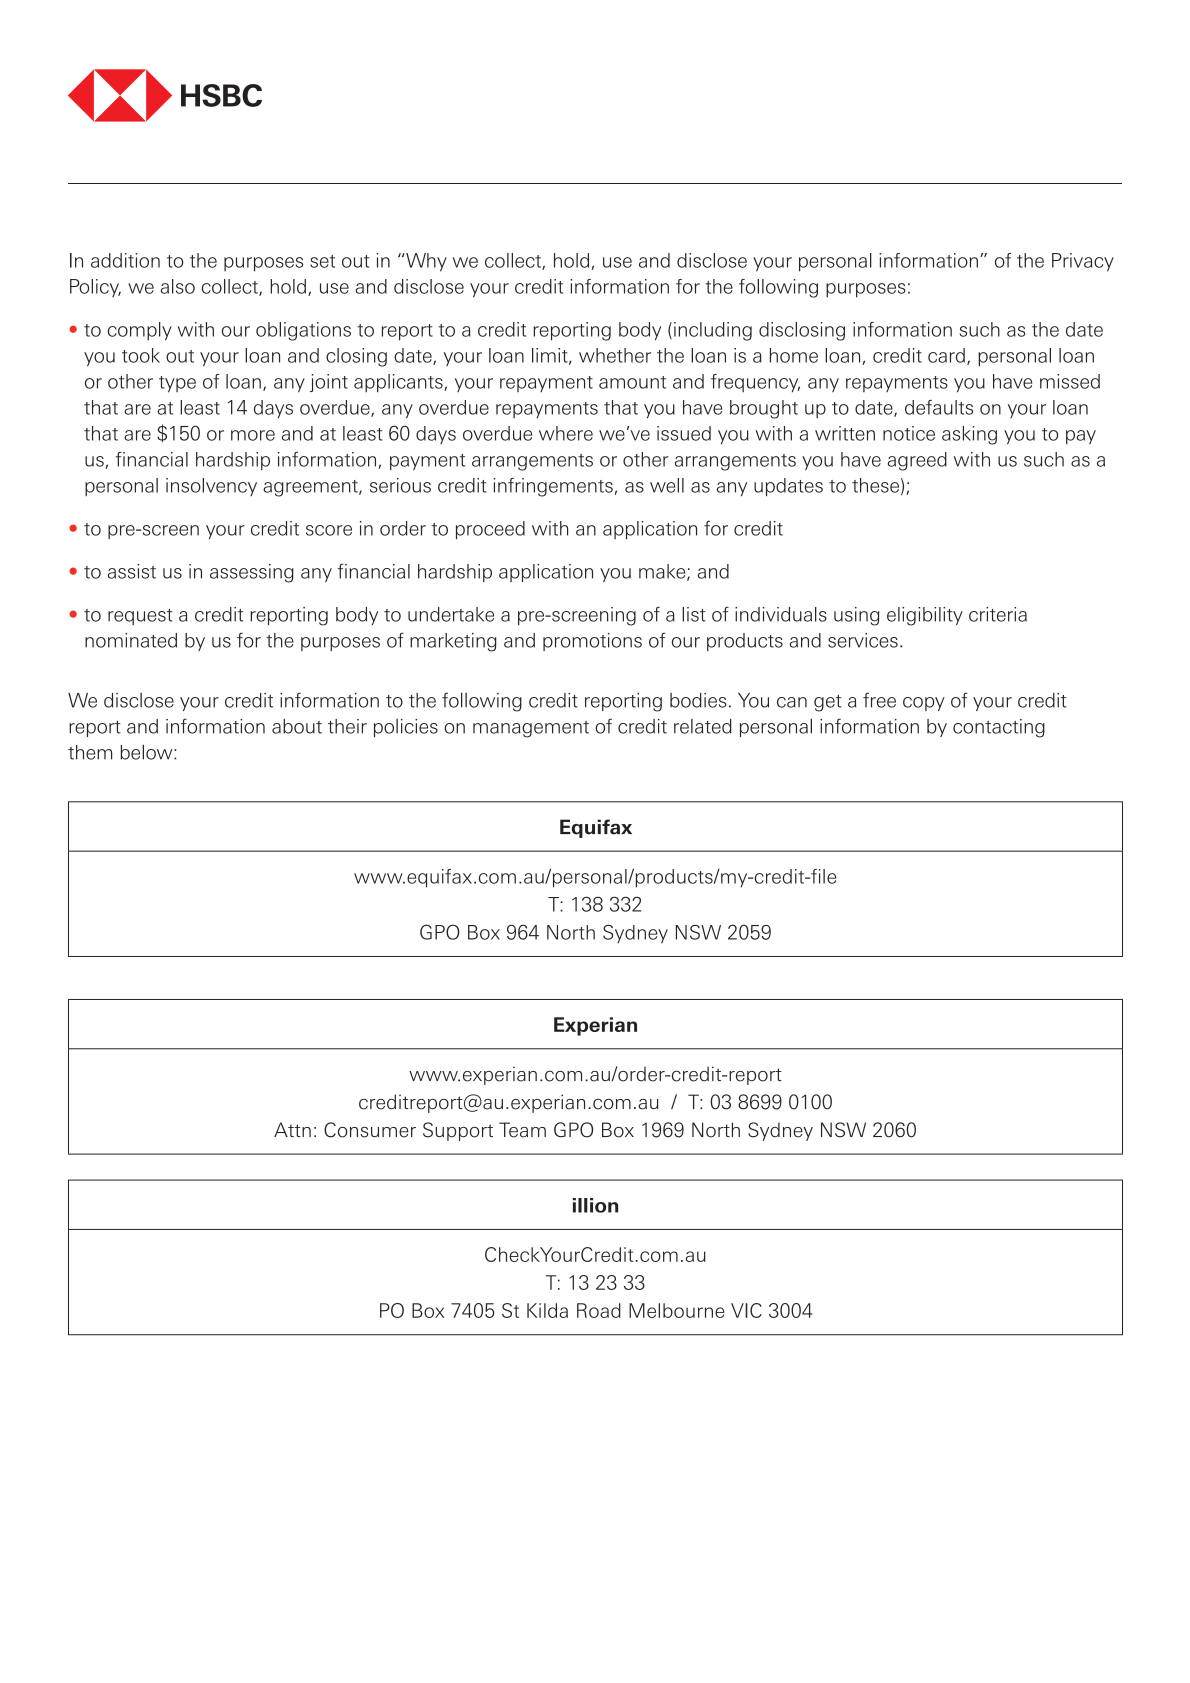 Image resolution: width=1190 pixels, height=1683 pixels. What do you see at coordinates (178, 286) in the screenshot?
I see `also` at bounding box center [178, 286].
